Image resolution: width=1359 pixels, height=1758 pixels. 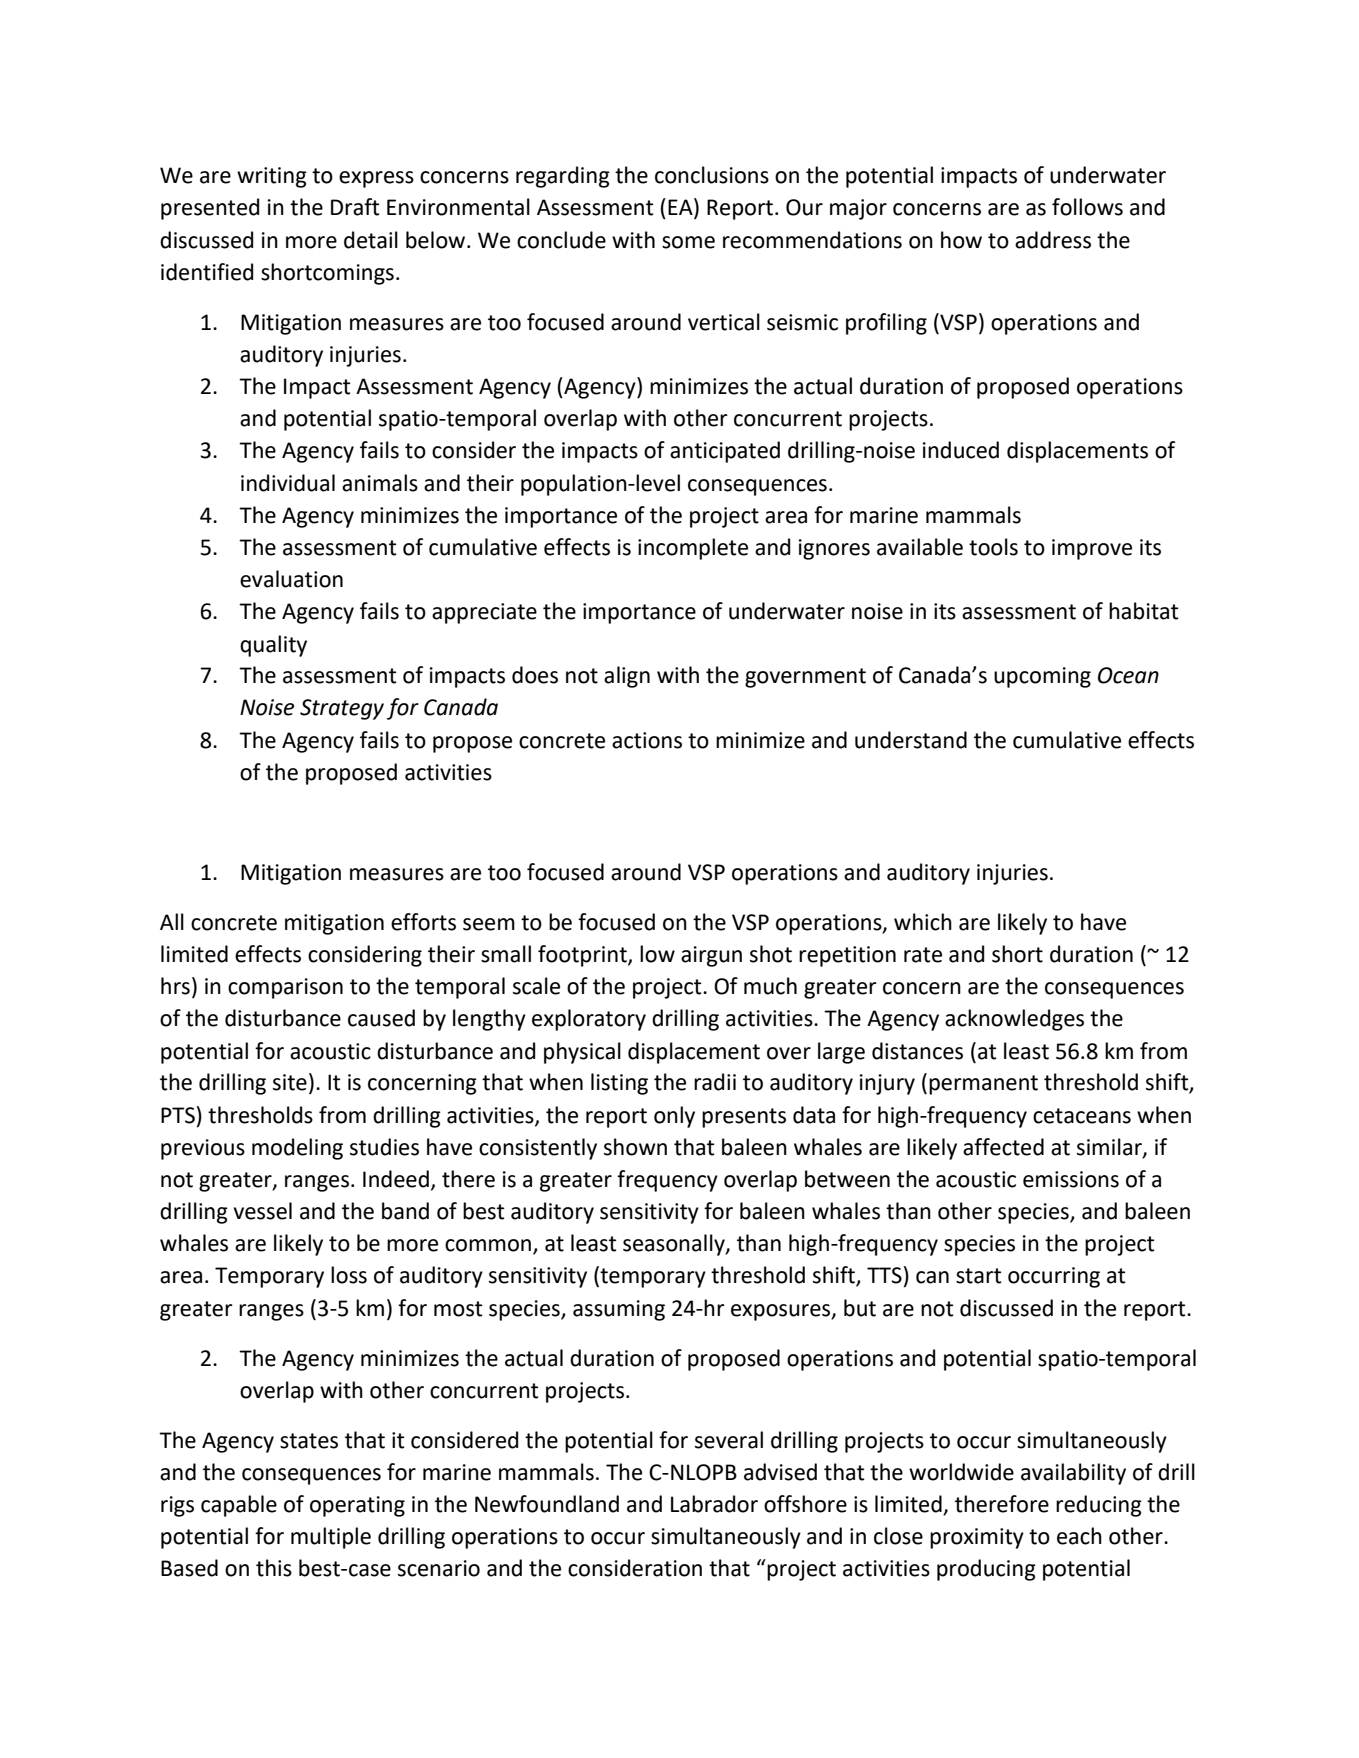 What do you see at coordinates (688, 242) in the screenshot?
I see `some` at bounding box center [688, 242].
